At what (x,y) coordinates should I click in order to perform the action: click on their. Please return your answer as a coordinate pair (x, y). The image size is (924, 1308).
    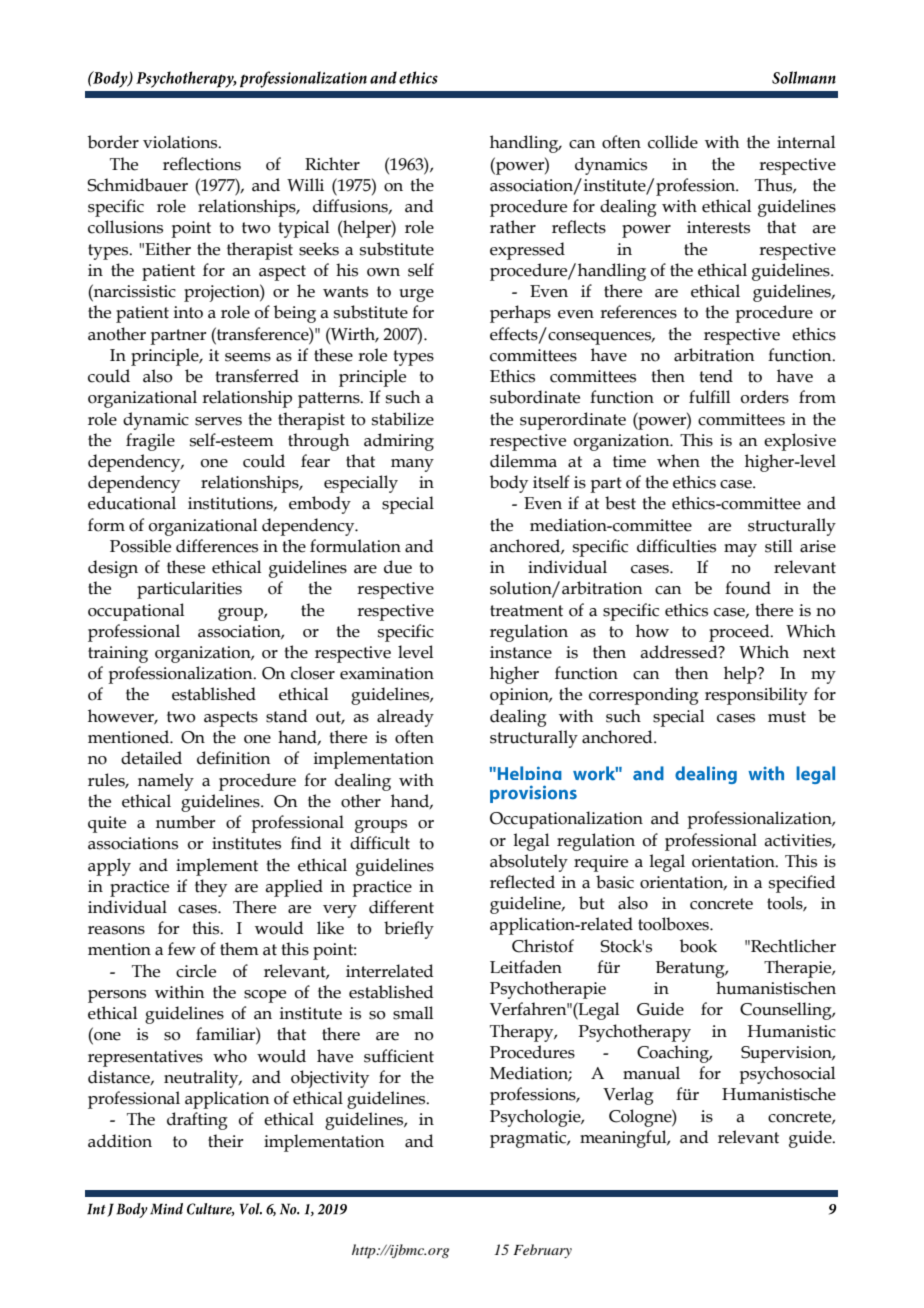
    Looking at the image, I should click on (225, 1141).
